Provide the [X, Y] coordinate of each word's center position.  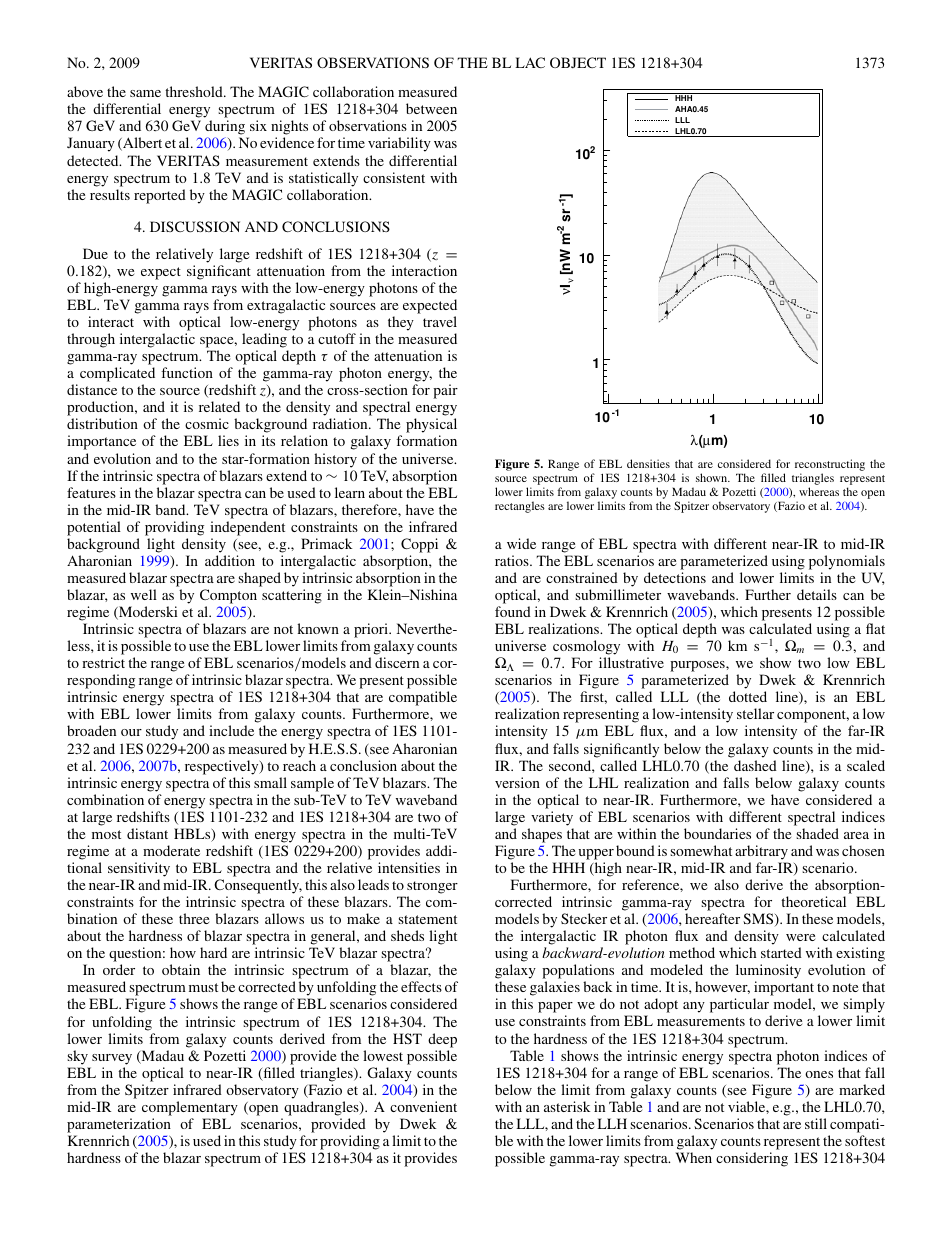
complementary [190, 1108]
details [817, 594]
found [513, 611]
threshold [195, 91]
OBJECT [578, 62]
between [431, 108]
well [144, 594]
